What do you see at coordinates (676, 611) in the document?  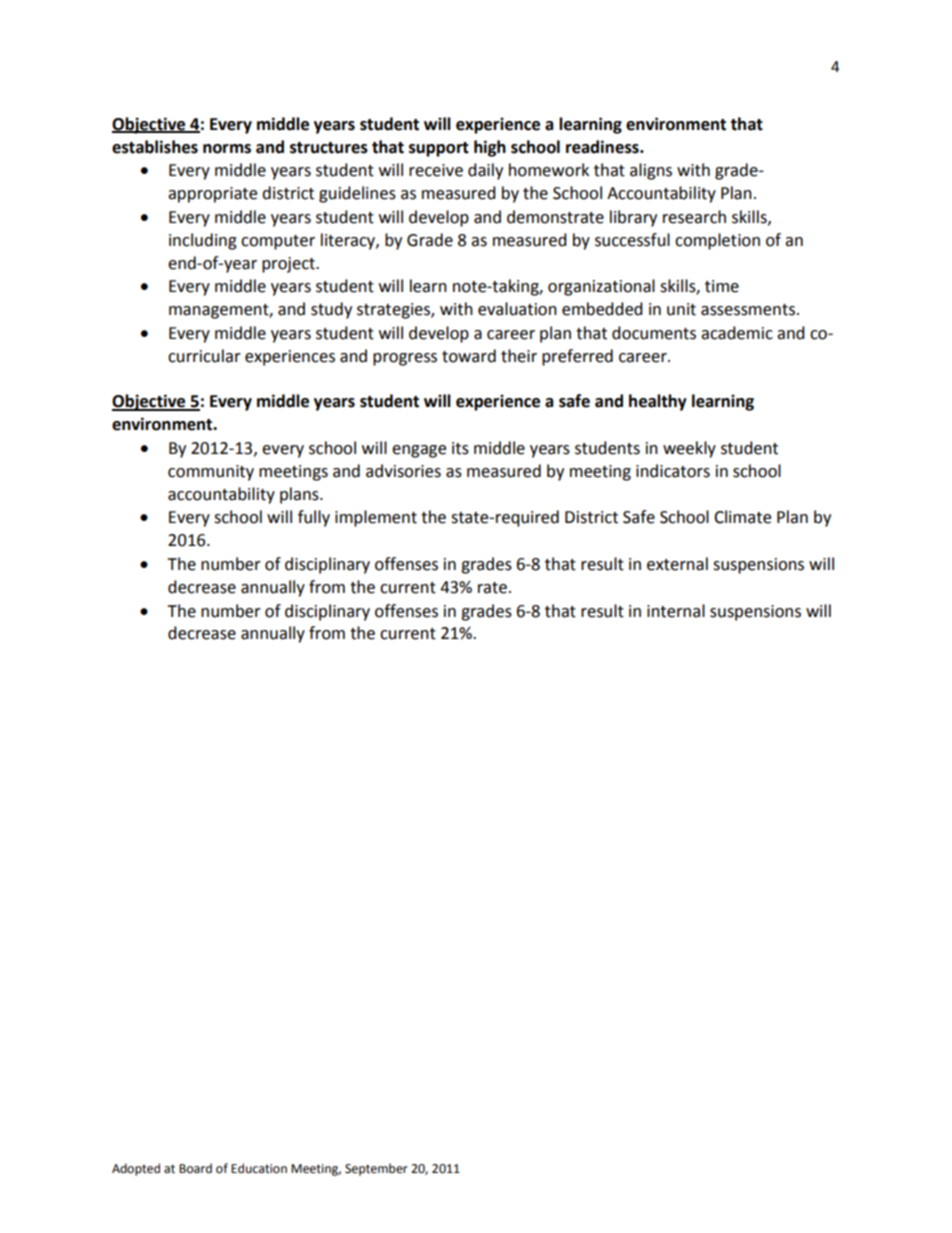 I see `internal` at bounding box center [676, 611].
